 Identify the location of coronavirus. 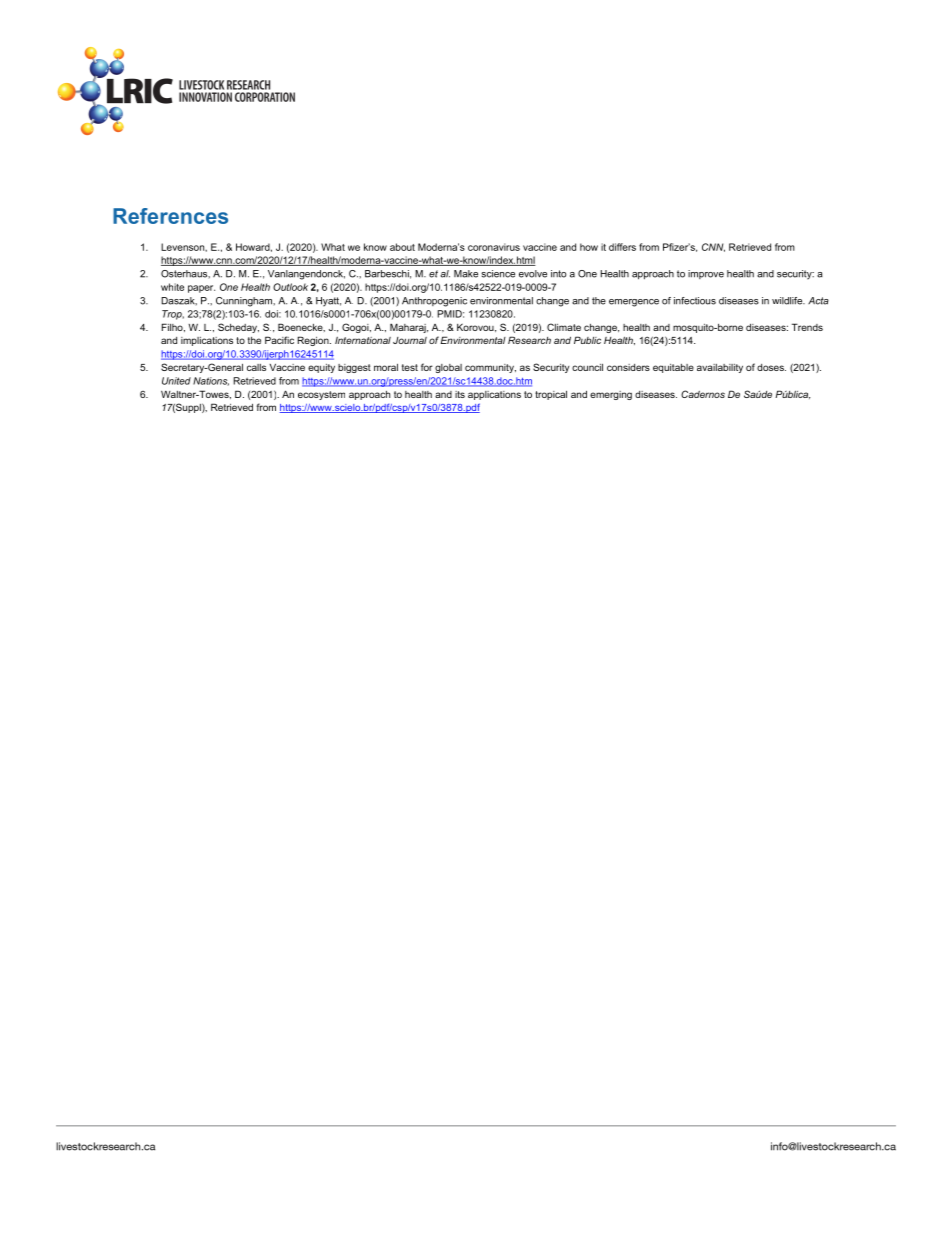
(494, 247).
